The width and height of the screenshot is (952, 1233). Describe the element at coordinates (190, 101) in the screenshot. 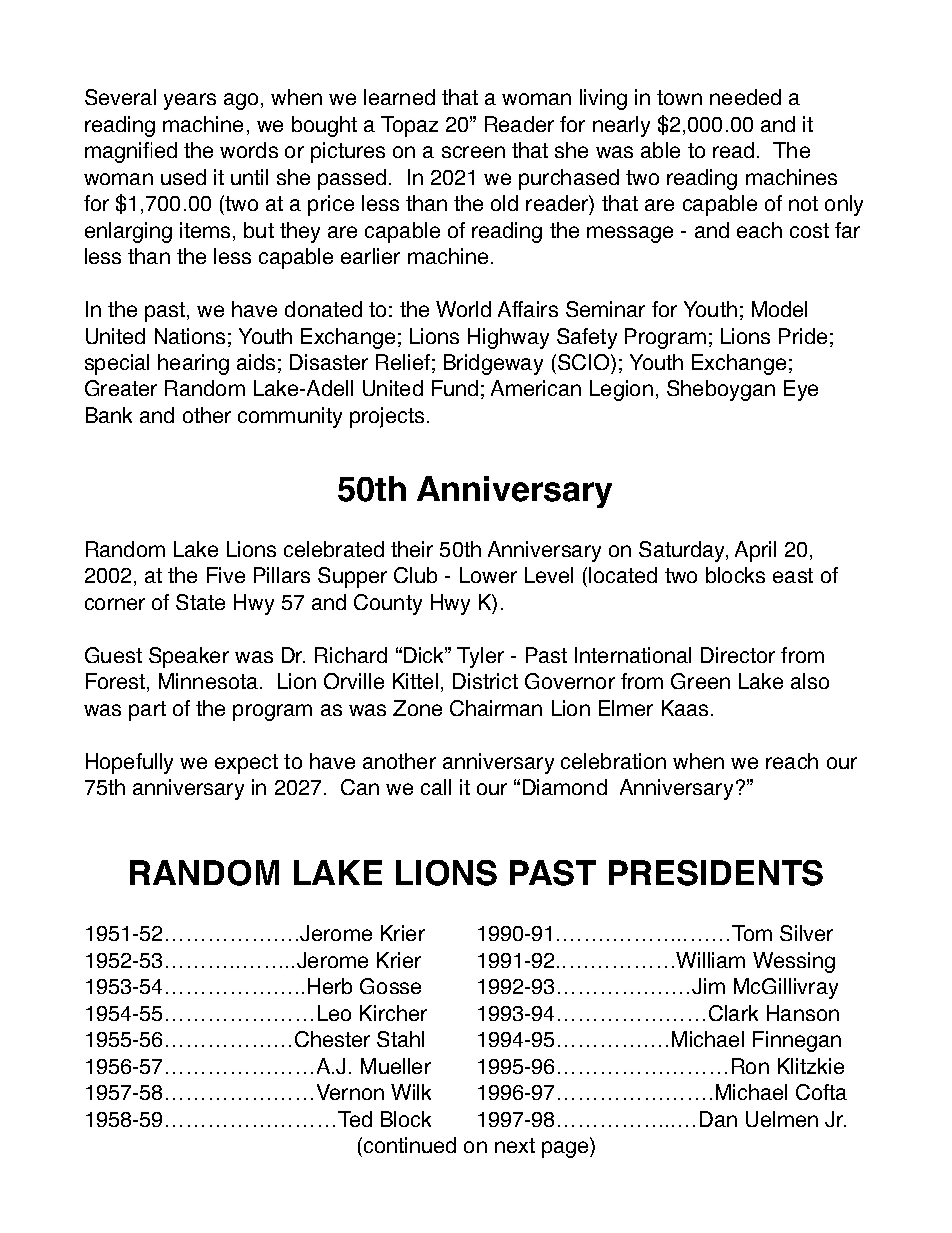

I see `years` at that location.
